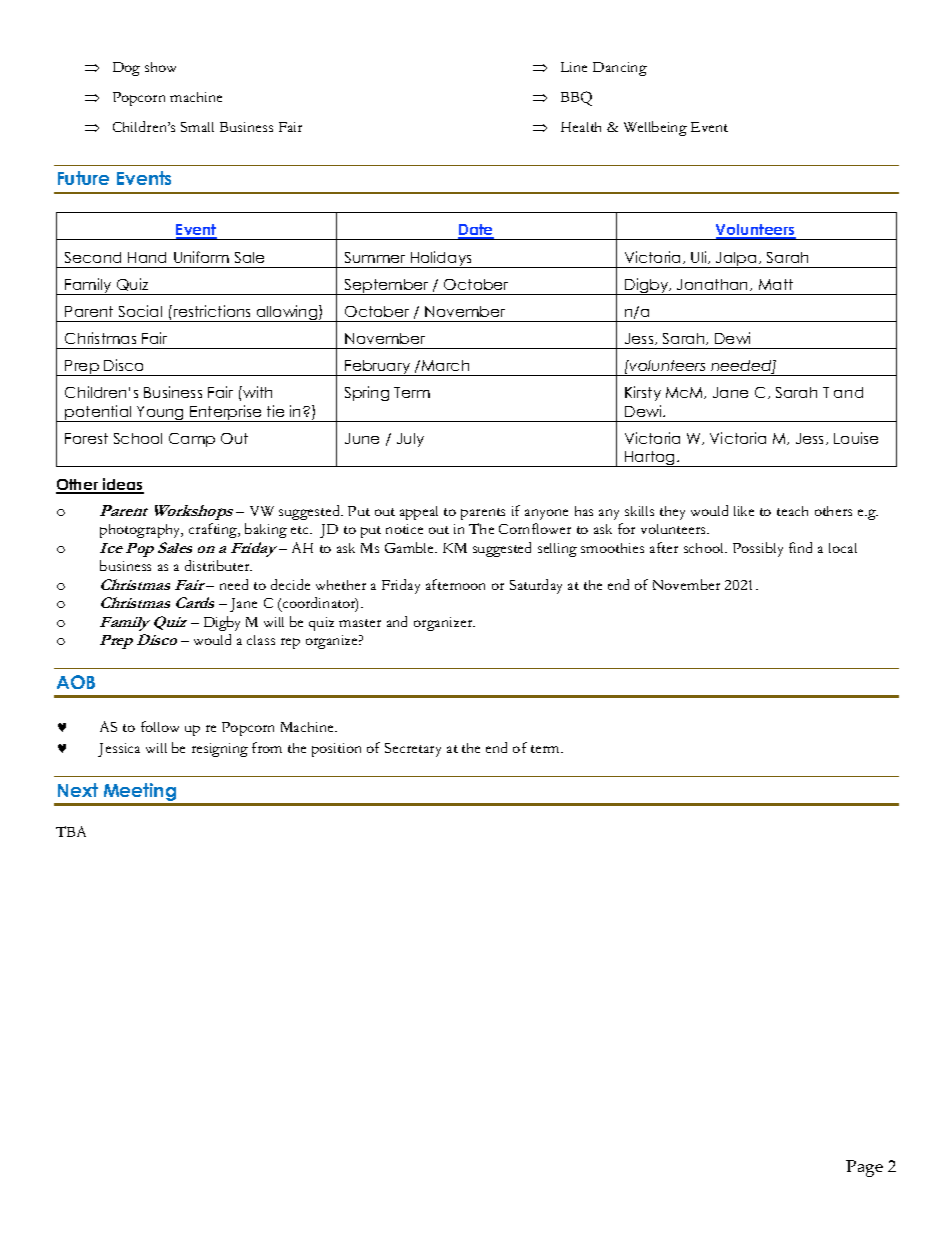  I want to click on Saturday, so click(536, 586).
